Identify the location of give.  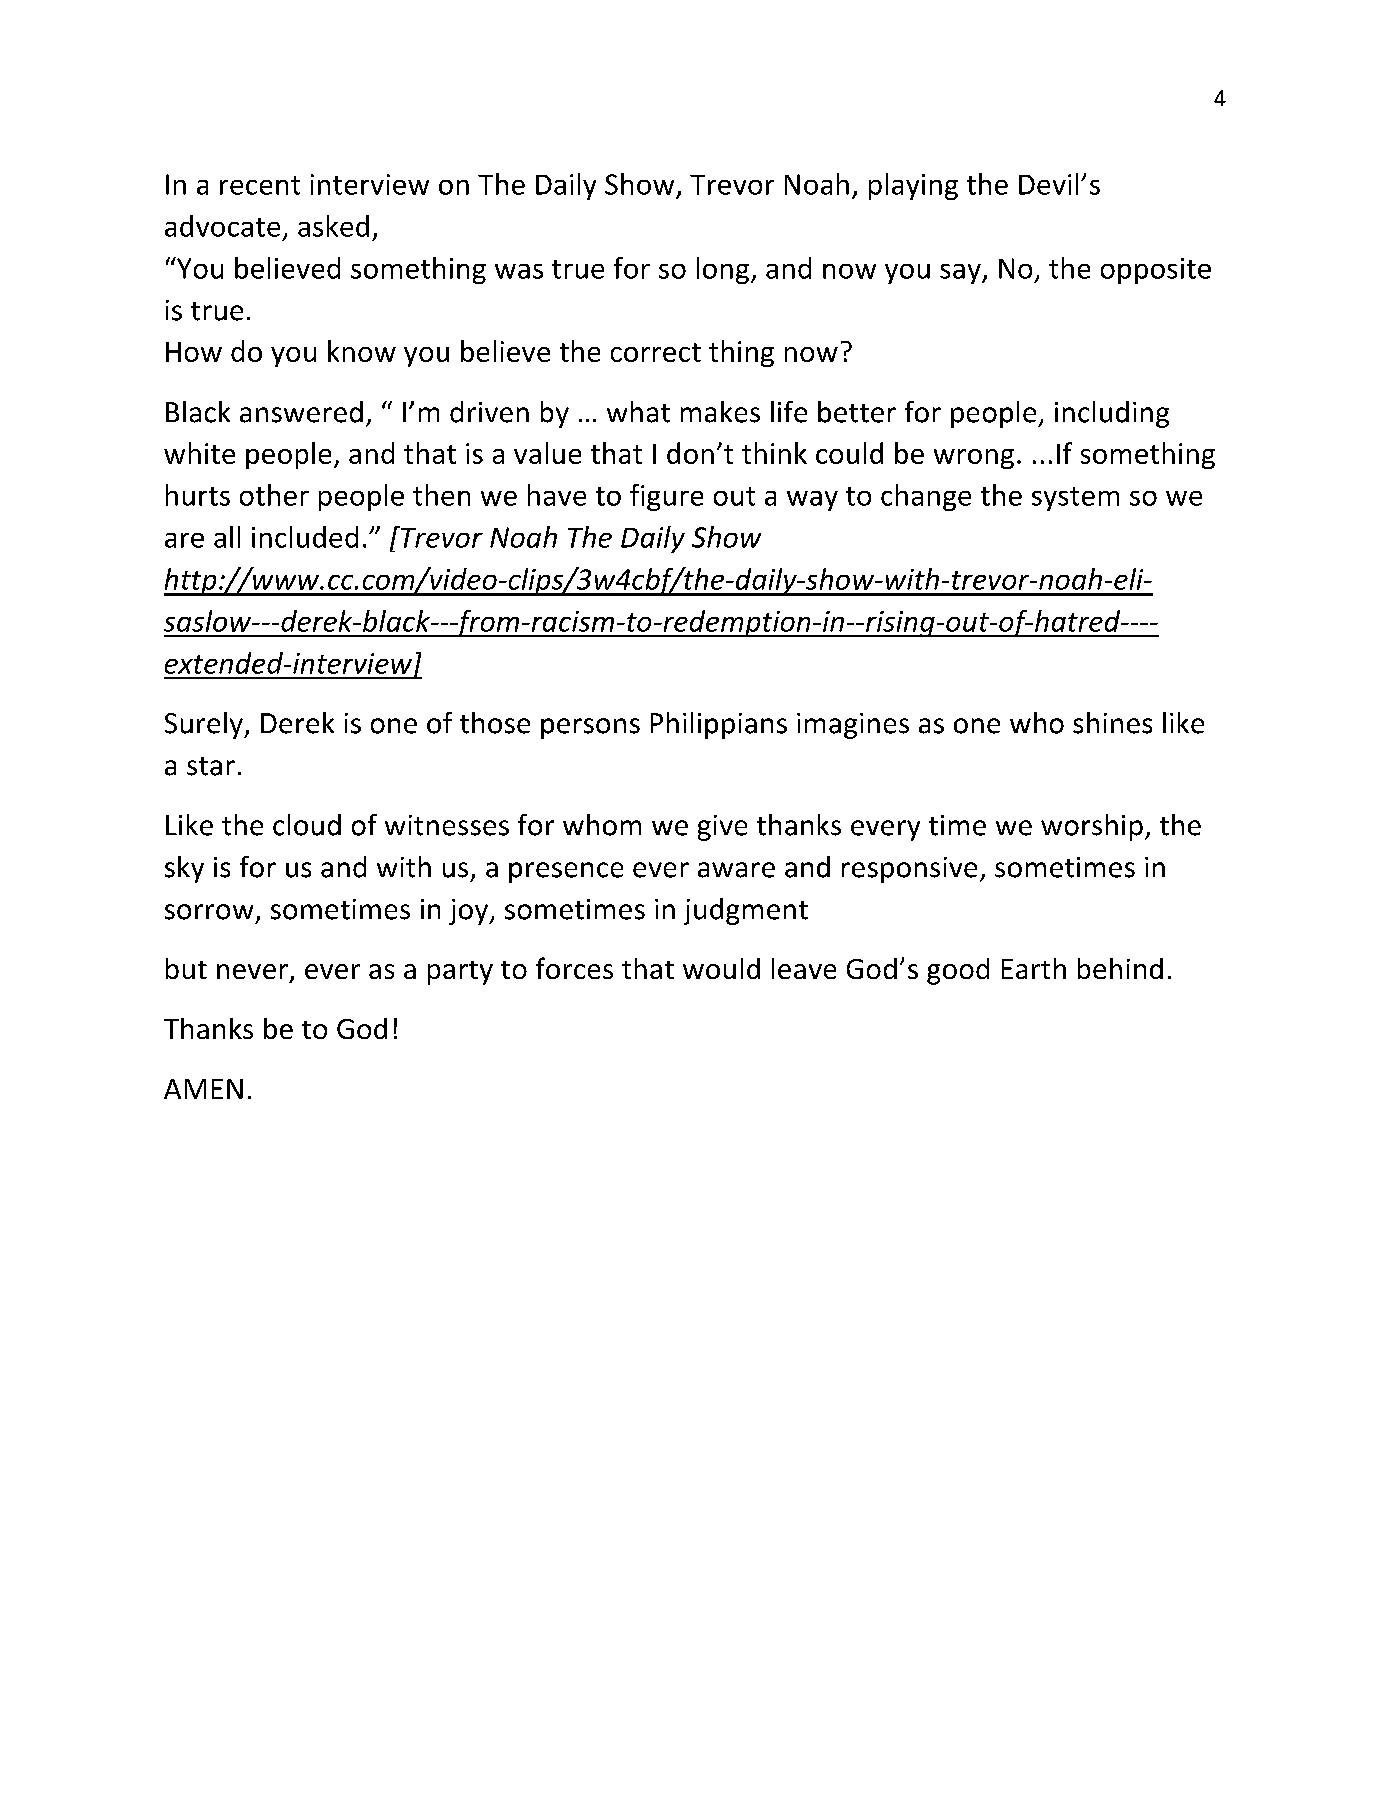
(722, 828).
